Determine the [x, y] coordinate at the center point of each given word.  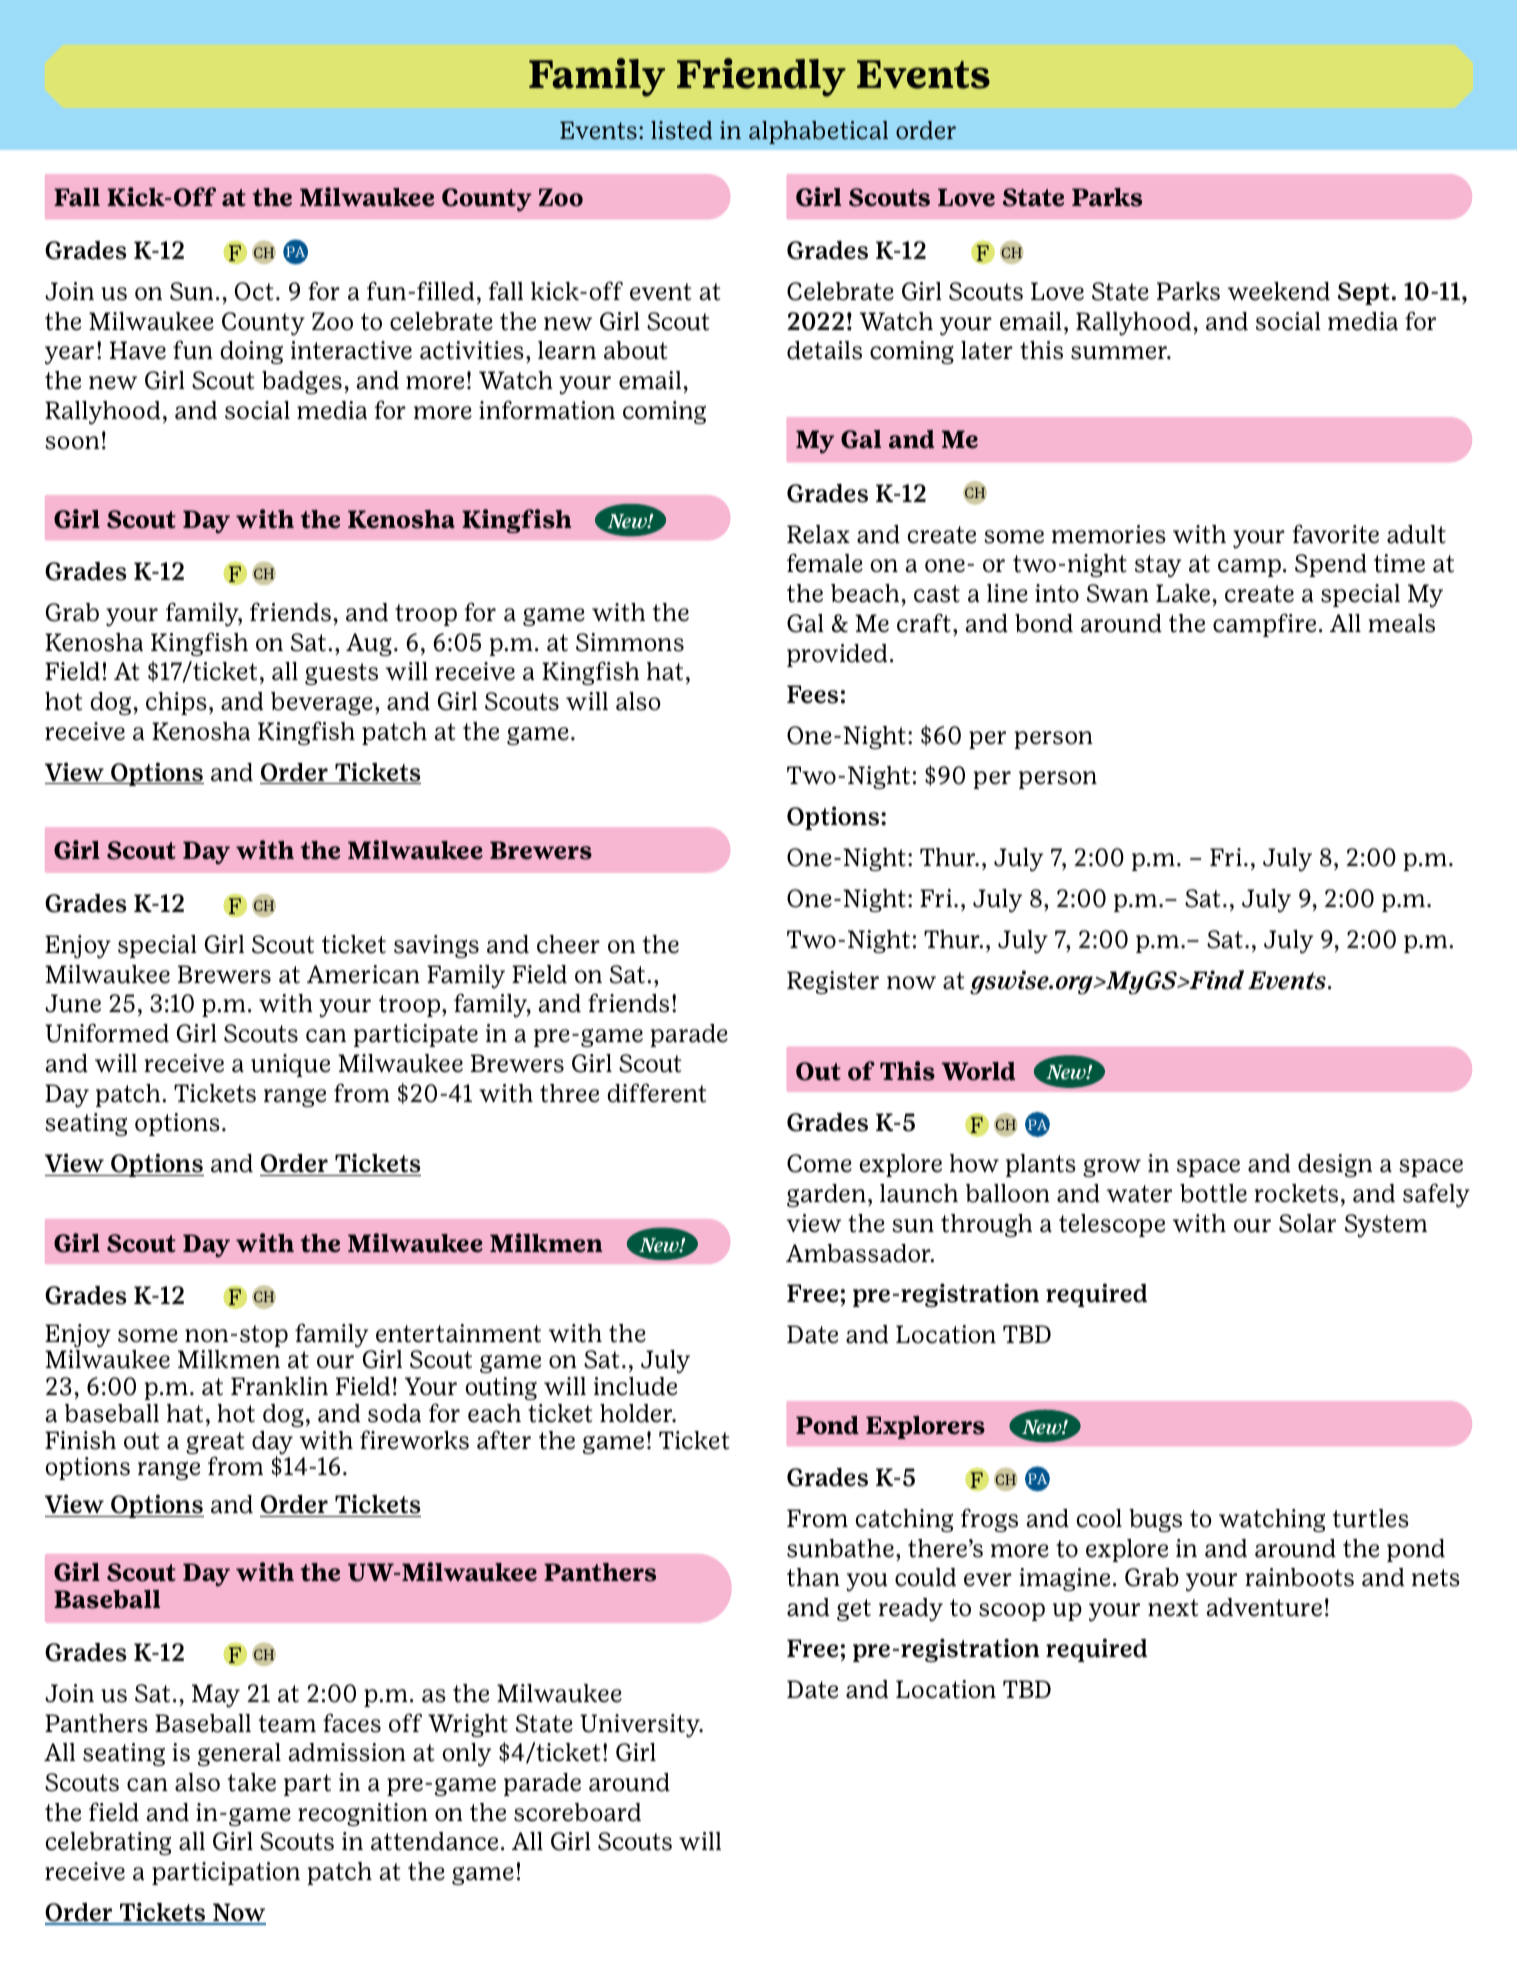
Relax [818, 534]
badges [302, 382]
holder [637, 1413]
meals [1401, 623]
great [215, 1444]
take [252, 1782]
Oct [254, 291]
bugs [1155, 1520]
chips [176, 703]
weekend [1279, 291]
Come [819, 1163]
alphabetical [818, 132]
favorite [1336, 534]
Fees [812, 694]
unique [290, 1065]
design [1335, 1165]
